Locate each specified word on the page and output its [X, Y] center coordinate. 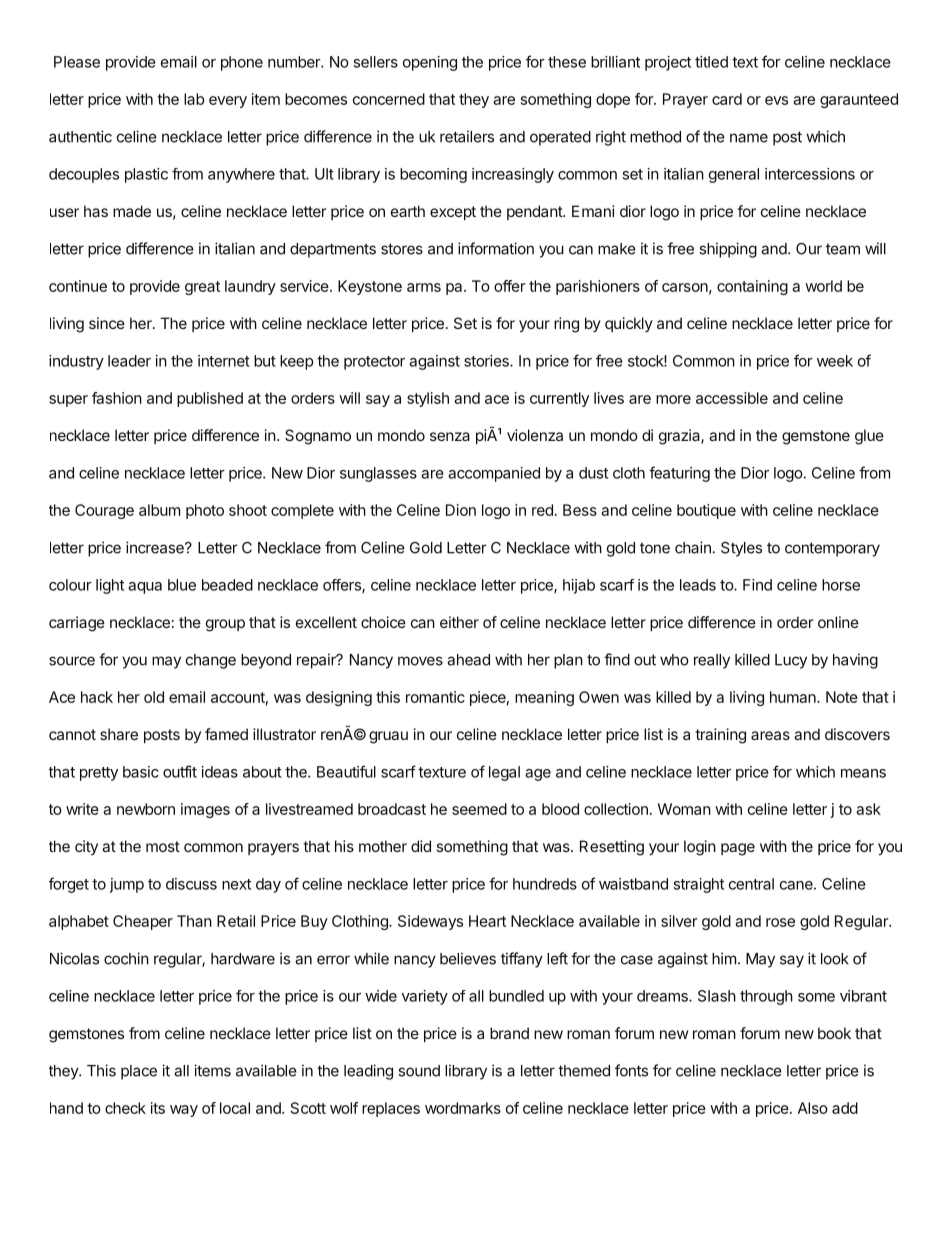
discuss [191, 884]
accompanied [494, 474]
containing [752, 287]
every [228, 102]
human [794, 697]
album [159, 510]
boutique [706, 511]
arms [424, 287]
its [158, 1108]
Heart [487, 921]
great [202, 288]
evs [776, 100]
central [751, 884]
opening [430, 63]
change [211, 661]
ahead [468, 660]
